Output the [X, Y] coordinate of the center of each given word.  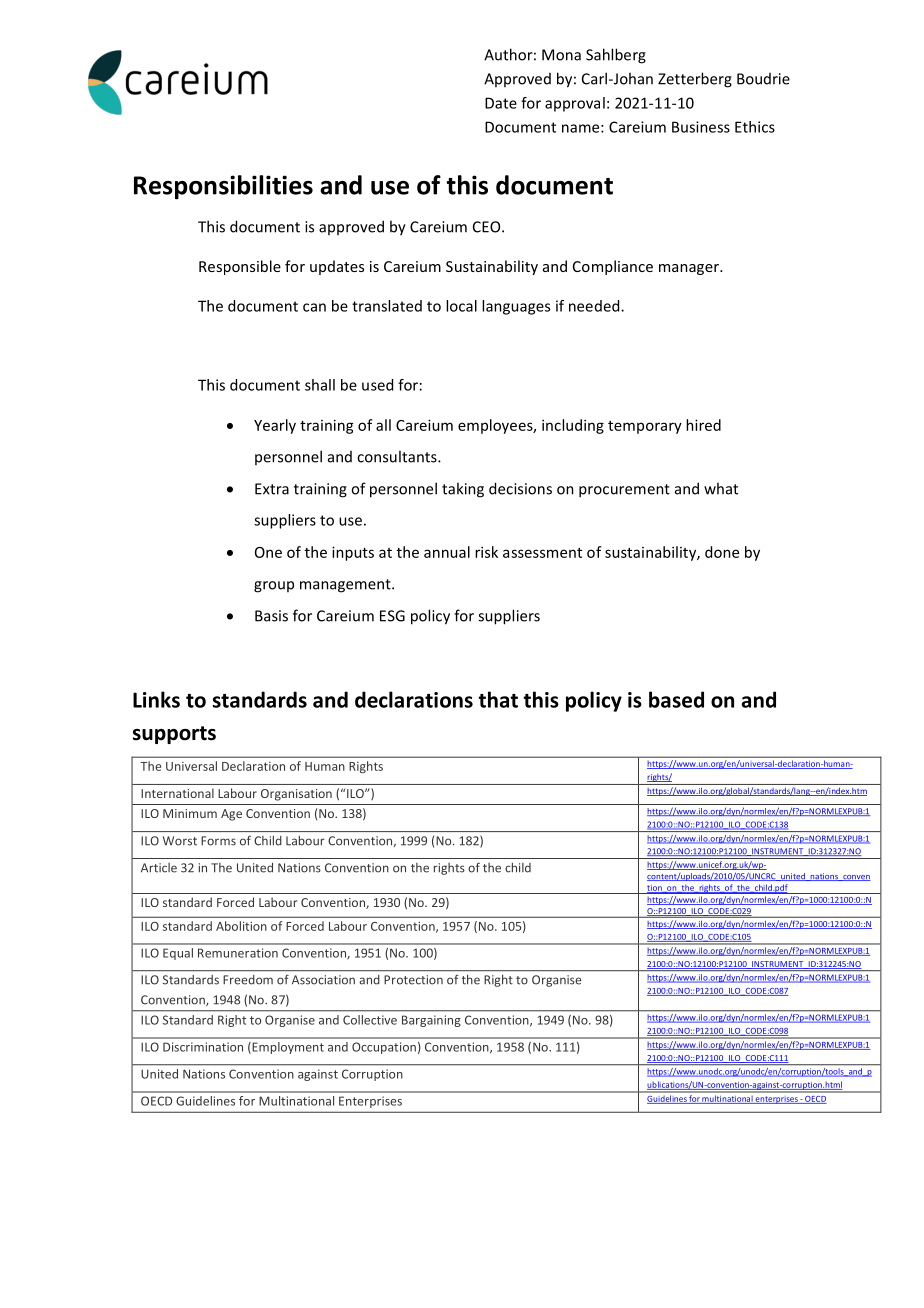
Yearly [275, 426]
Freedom [248, 979]
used [377, 385]
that [498, 699]
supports [174, 735]
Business [701, 127]
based [676, 699]
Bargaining [431, 1021]
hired [703, 425]
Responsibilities [223, 187]
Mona [561, 55]
